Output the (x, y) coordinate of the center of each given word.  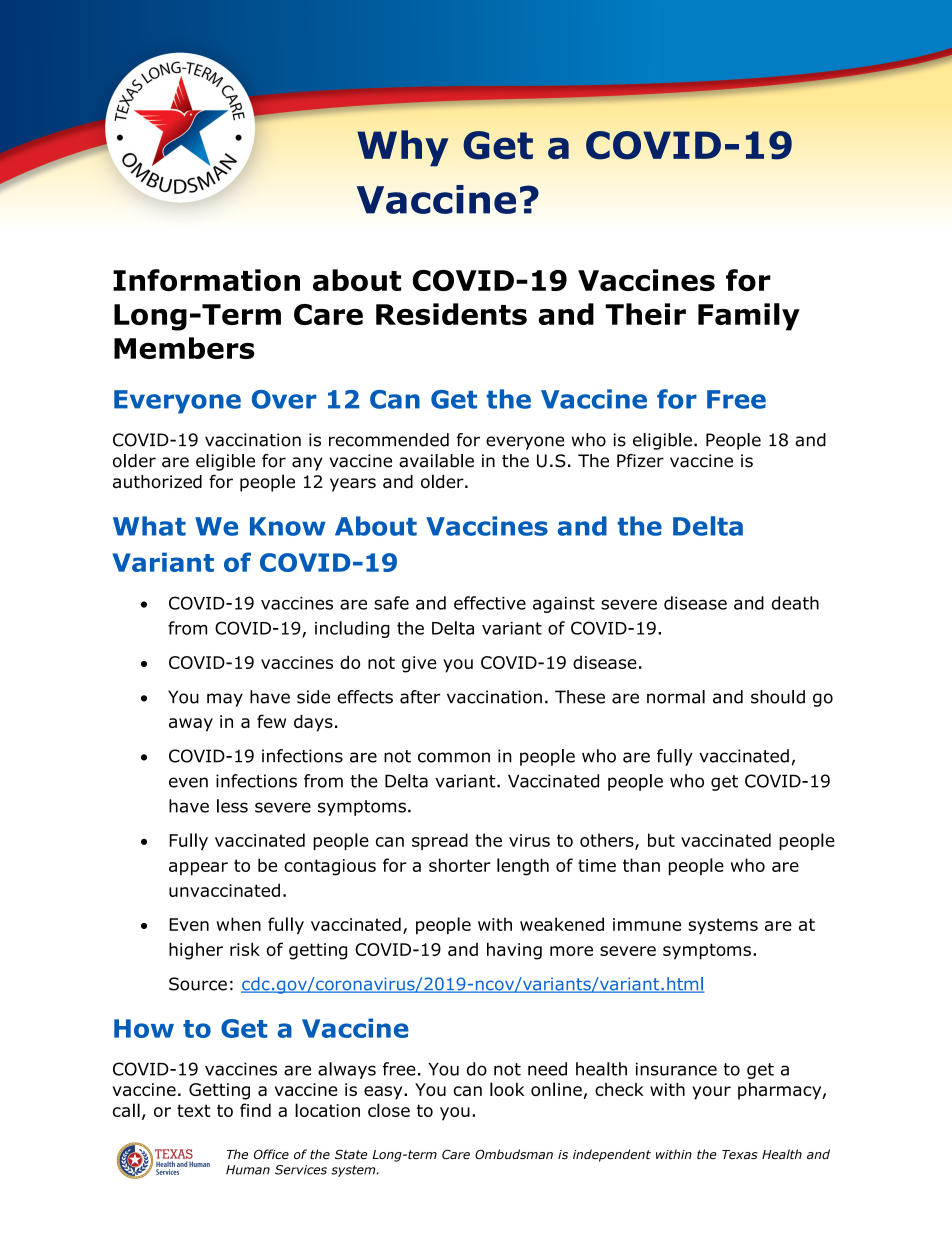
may (225, 700)
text (194, 1110)
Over (284, 399)
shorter (460, 865)
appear (198, 868)
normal (676, 697)
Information (206, 280)
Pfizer (640, 461)
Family (749, 317)
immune (647, 924)
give (419, 664)
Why (403, 148)
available (436, 461)
